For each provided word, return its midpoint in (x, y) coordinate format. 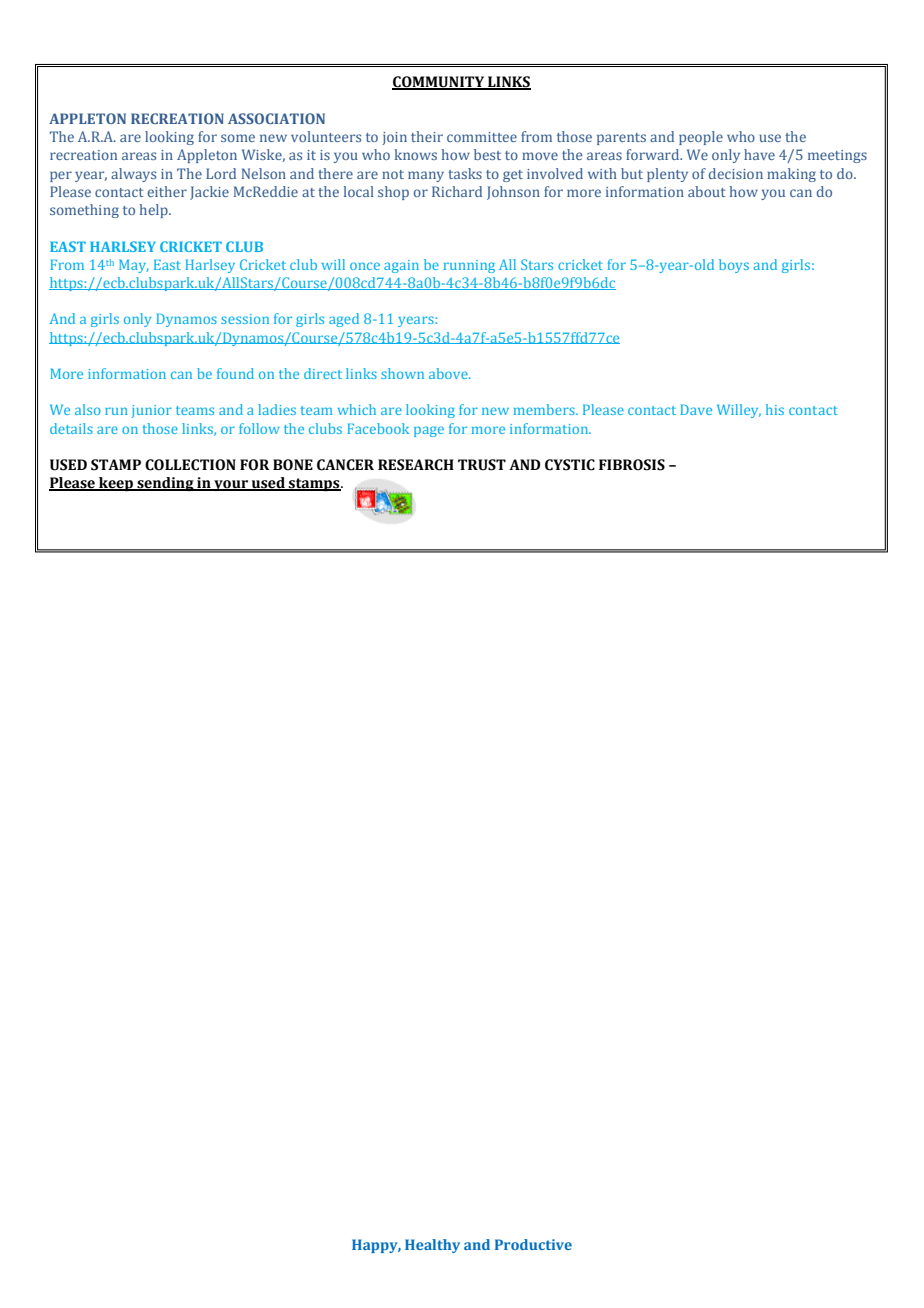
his (775, 409)
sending (165, 484)
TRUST (482, 465)
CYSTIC (570, 465)
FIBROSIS (632, 465)
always (133, 175)
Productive (533, 1244)
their (427, 136)
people (701, 138)
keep (116, 484)
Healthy (432, 1246)
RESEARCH (416, 465)
